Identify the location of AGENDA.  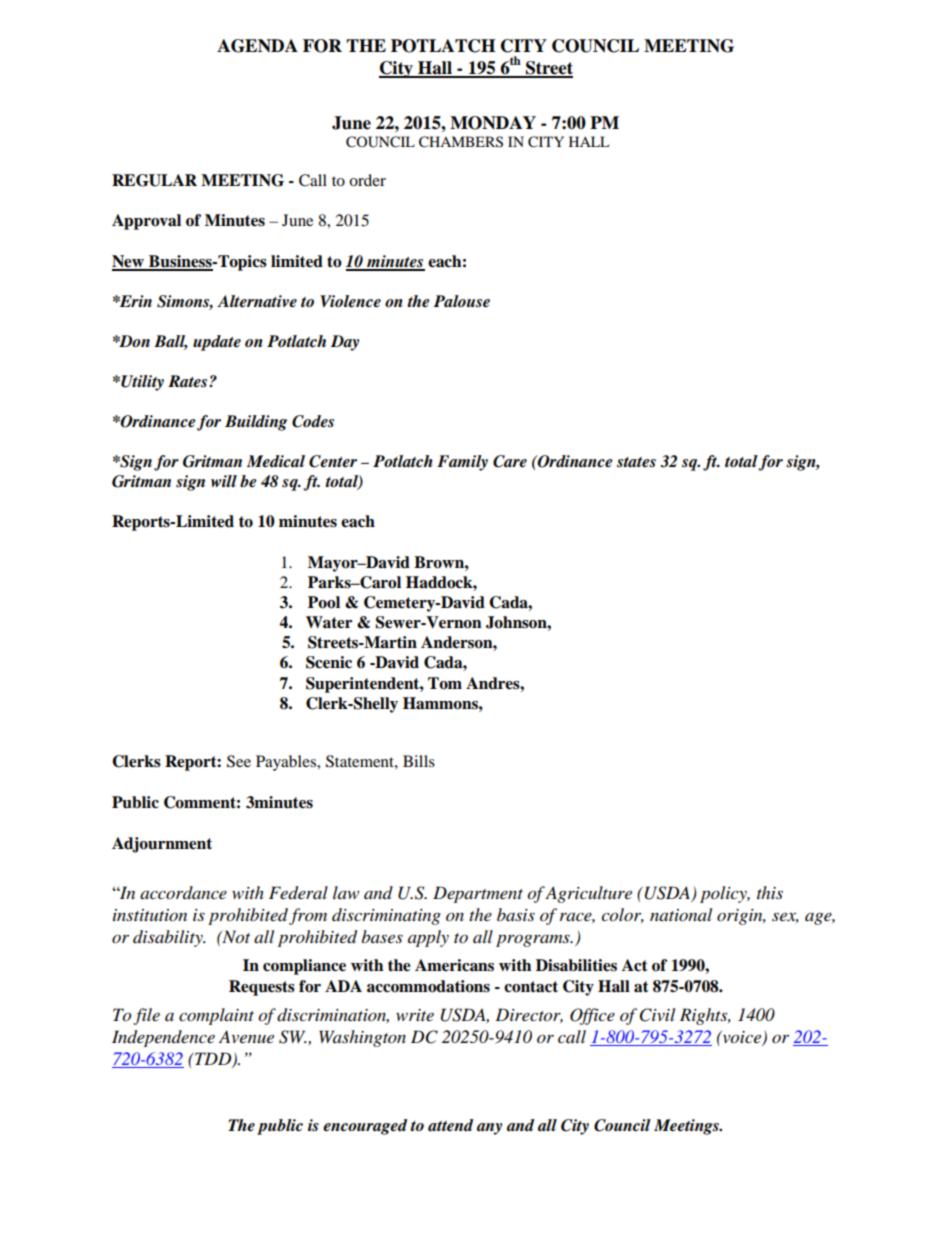
(257, 46).
